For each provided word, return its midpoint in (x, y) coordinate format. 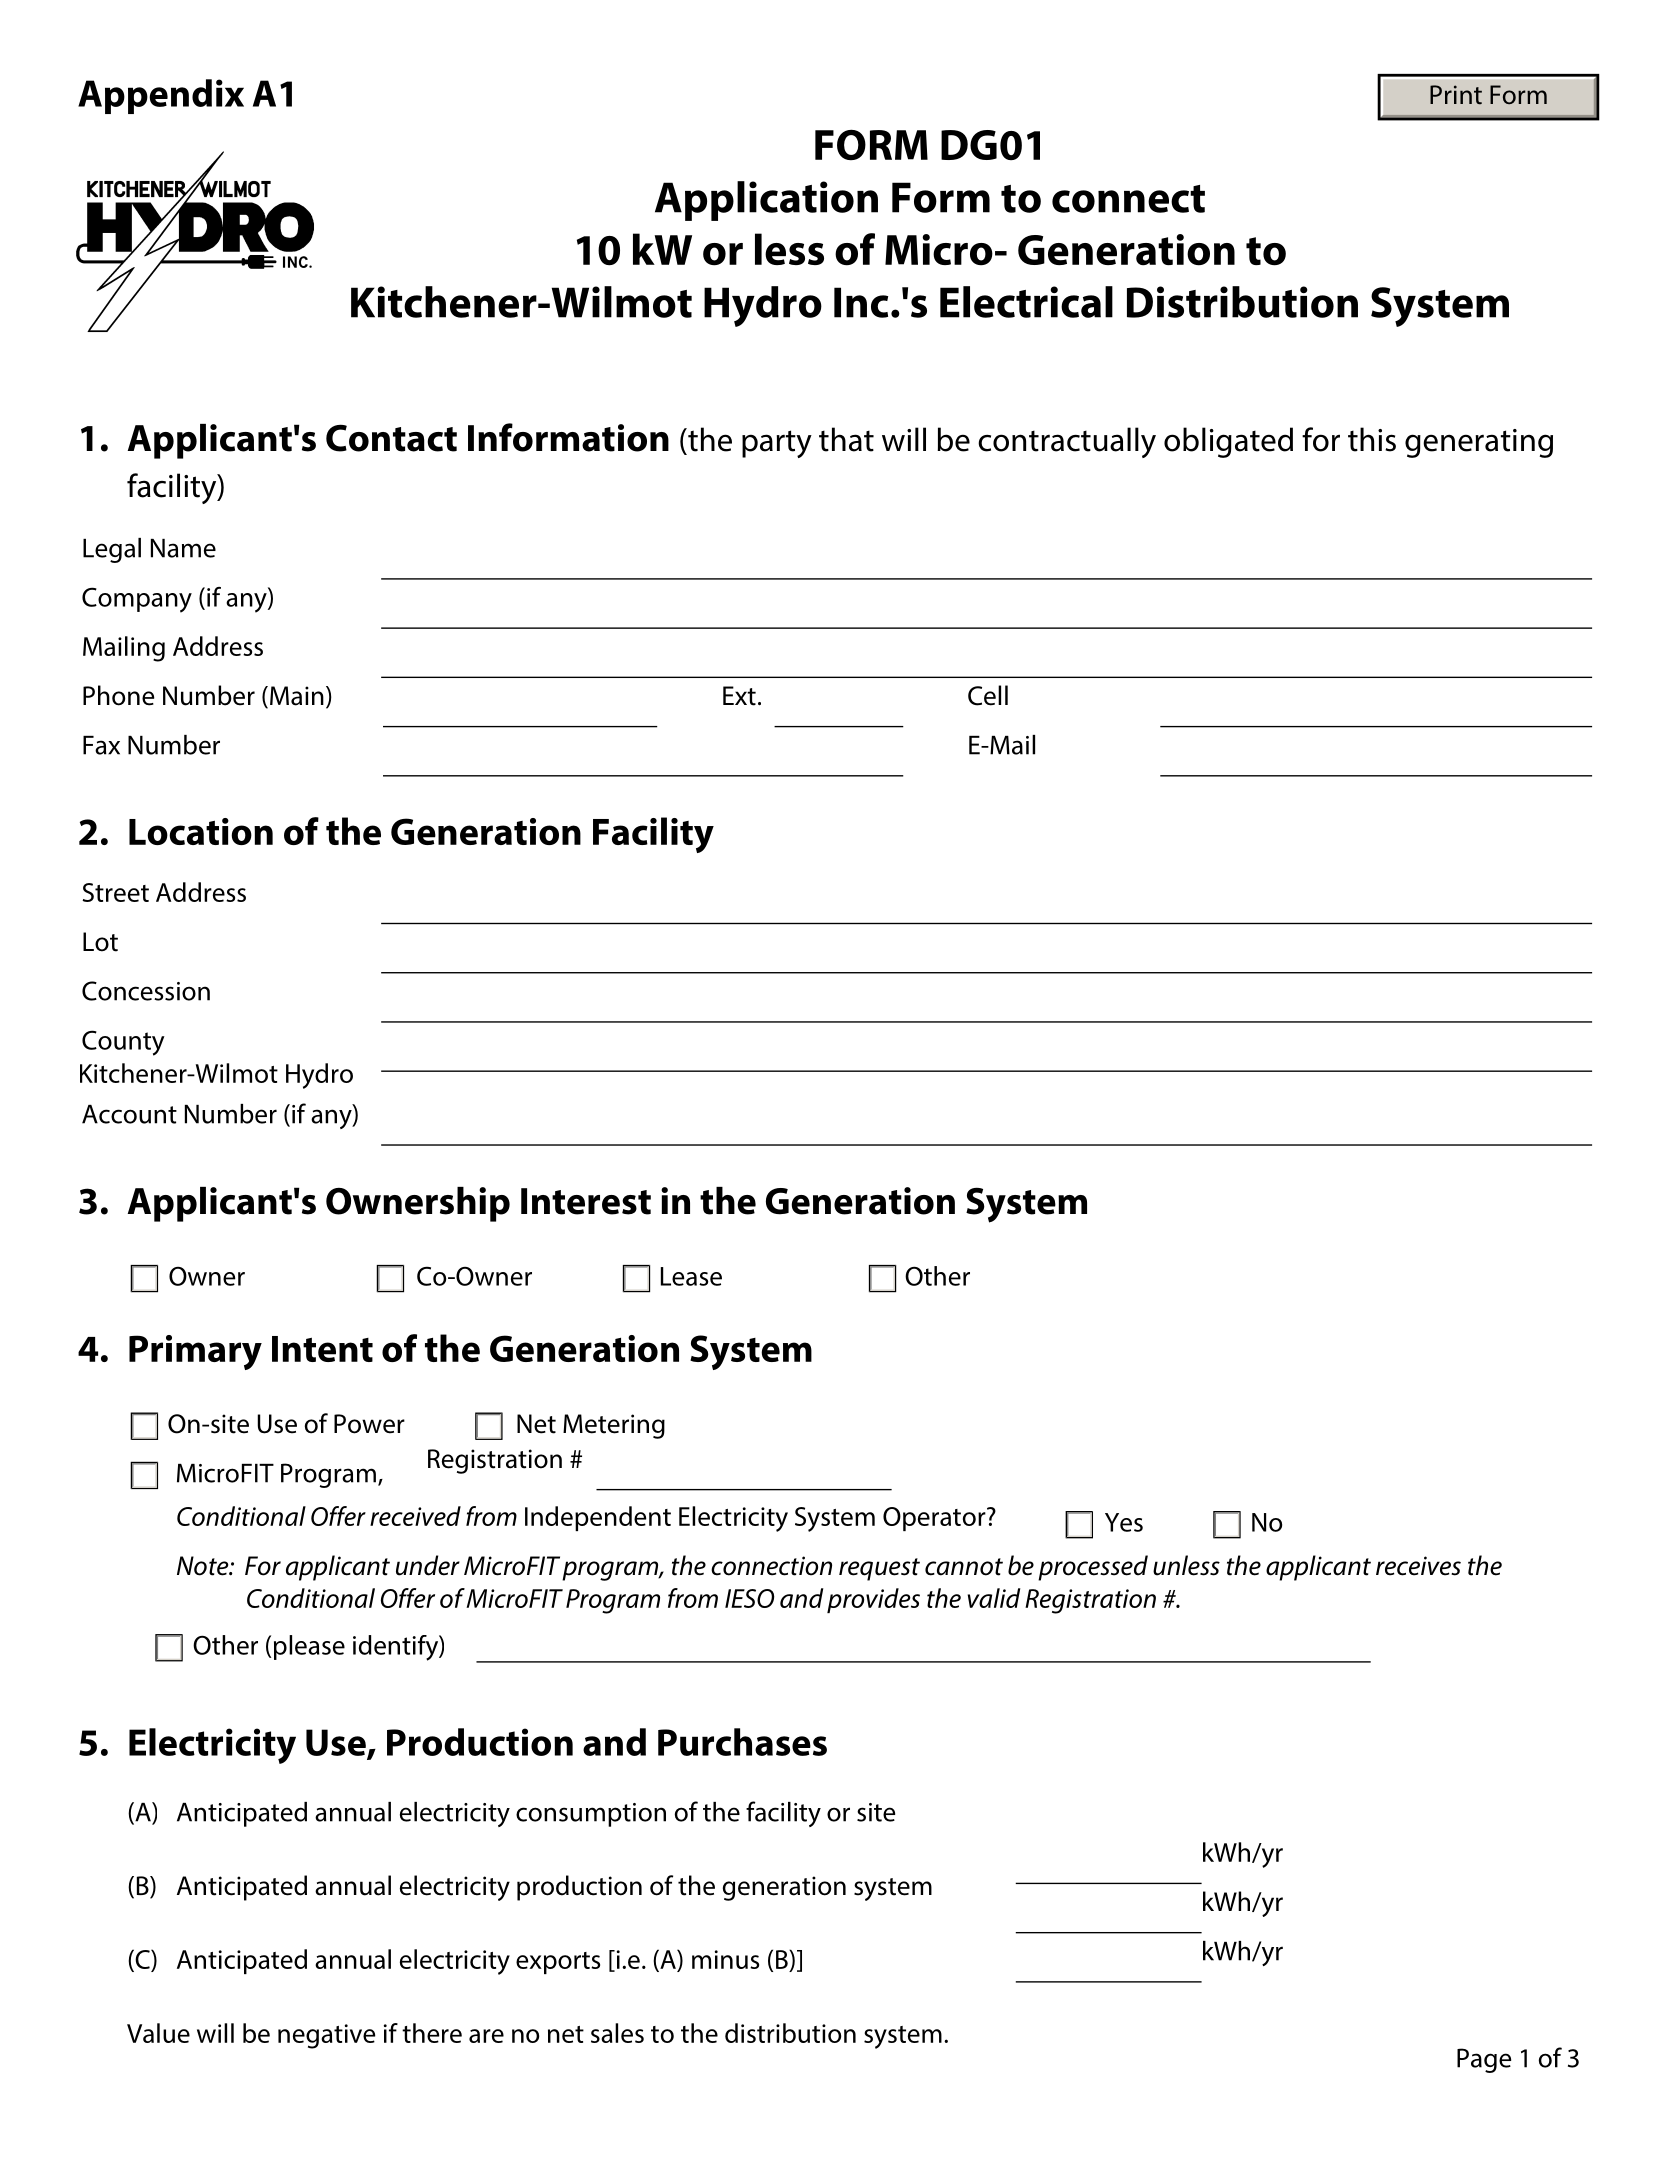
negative (327, 2036)
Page (1484, 2060)
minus (725, 1959)
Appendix (161, 96)
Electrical (1026, 302)
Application (766, 201)
